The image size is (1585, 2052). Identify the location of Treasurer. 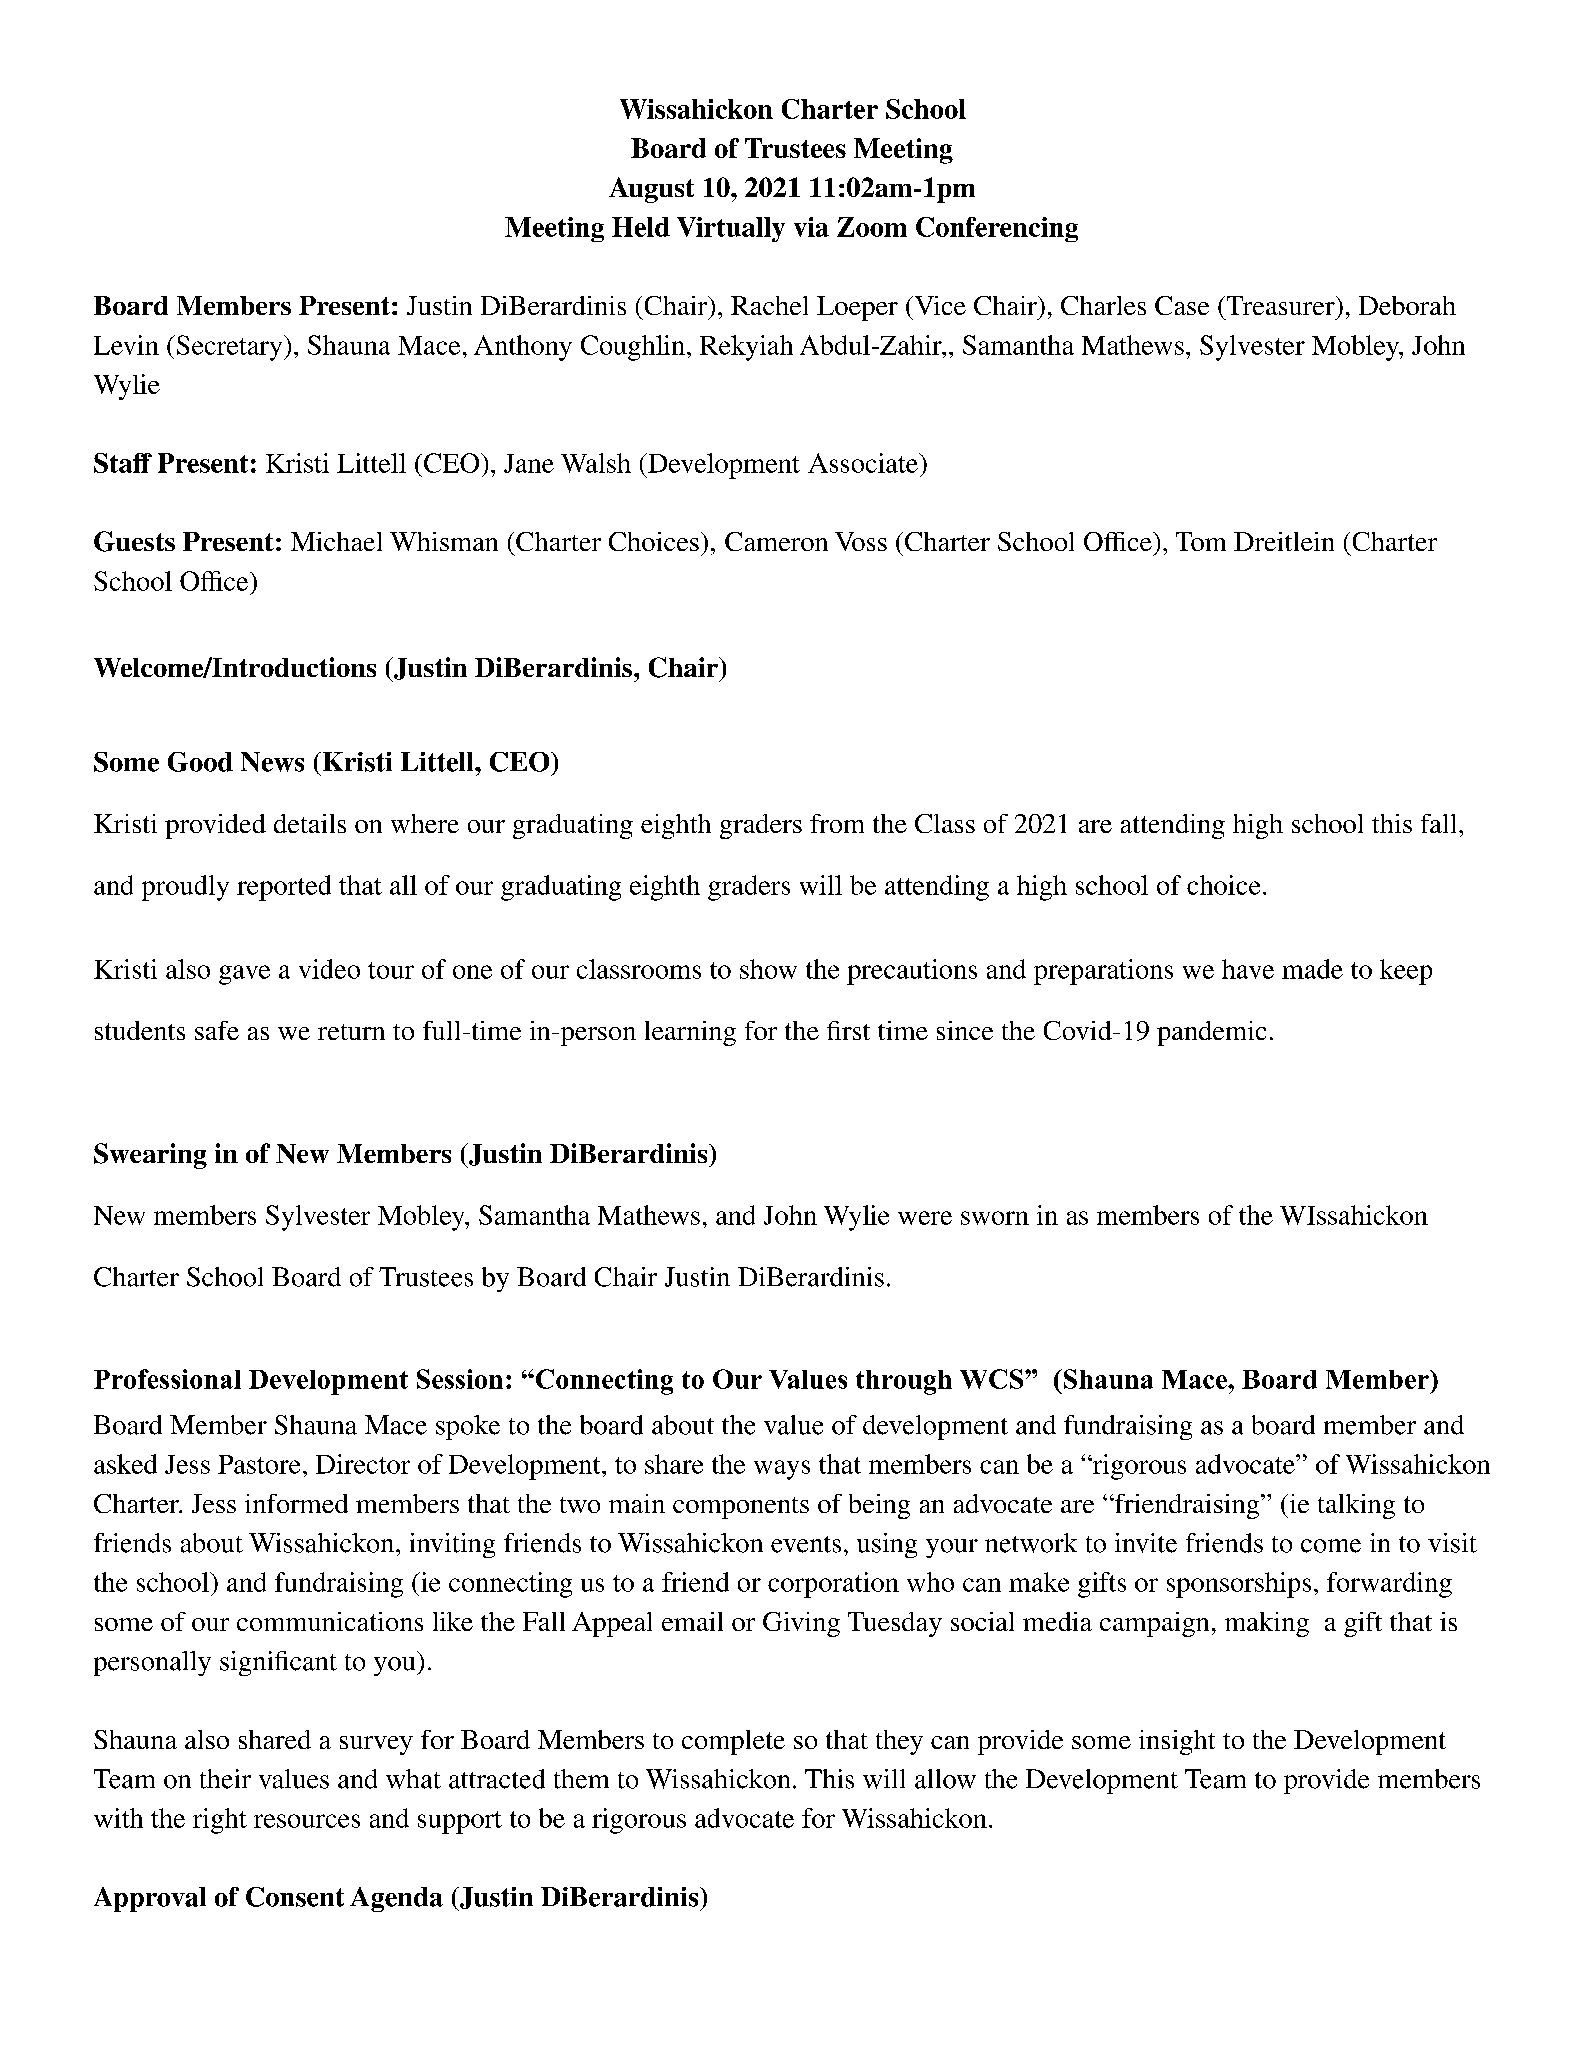
(1280, 305).
